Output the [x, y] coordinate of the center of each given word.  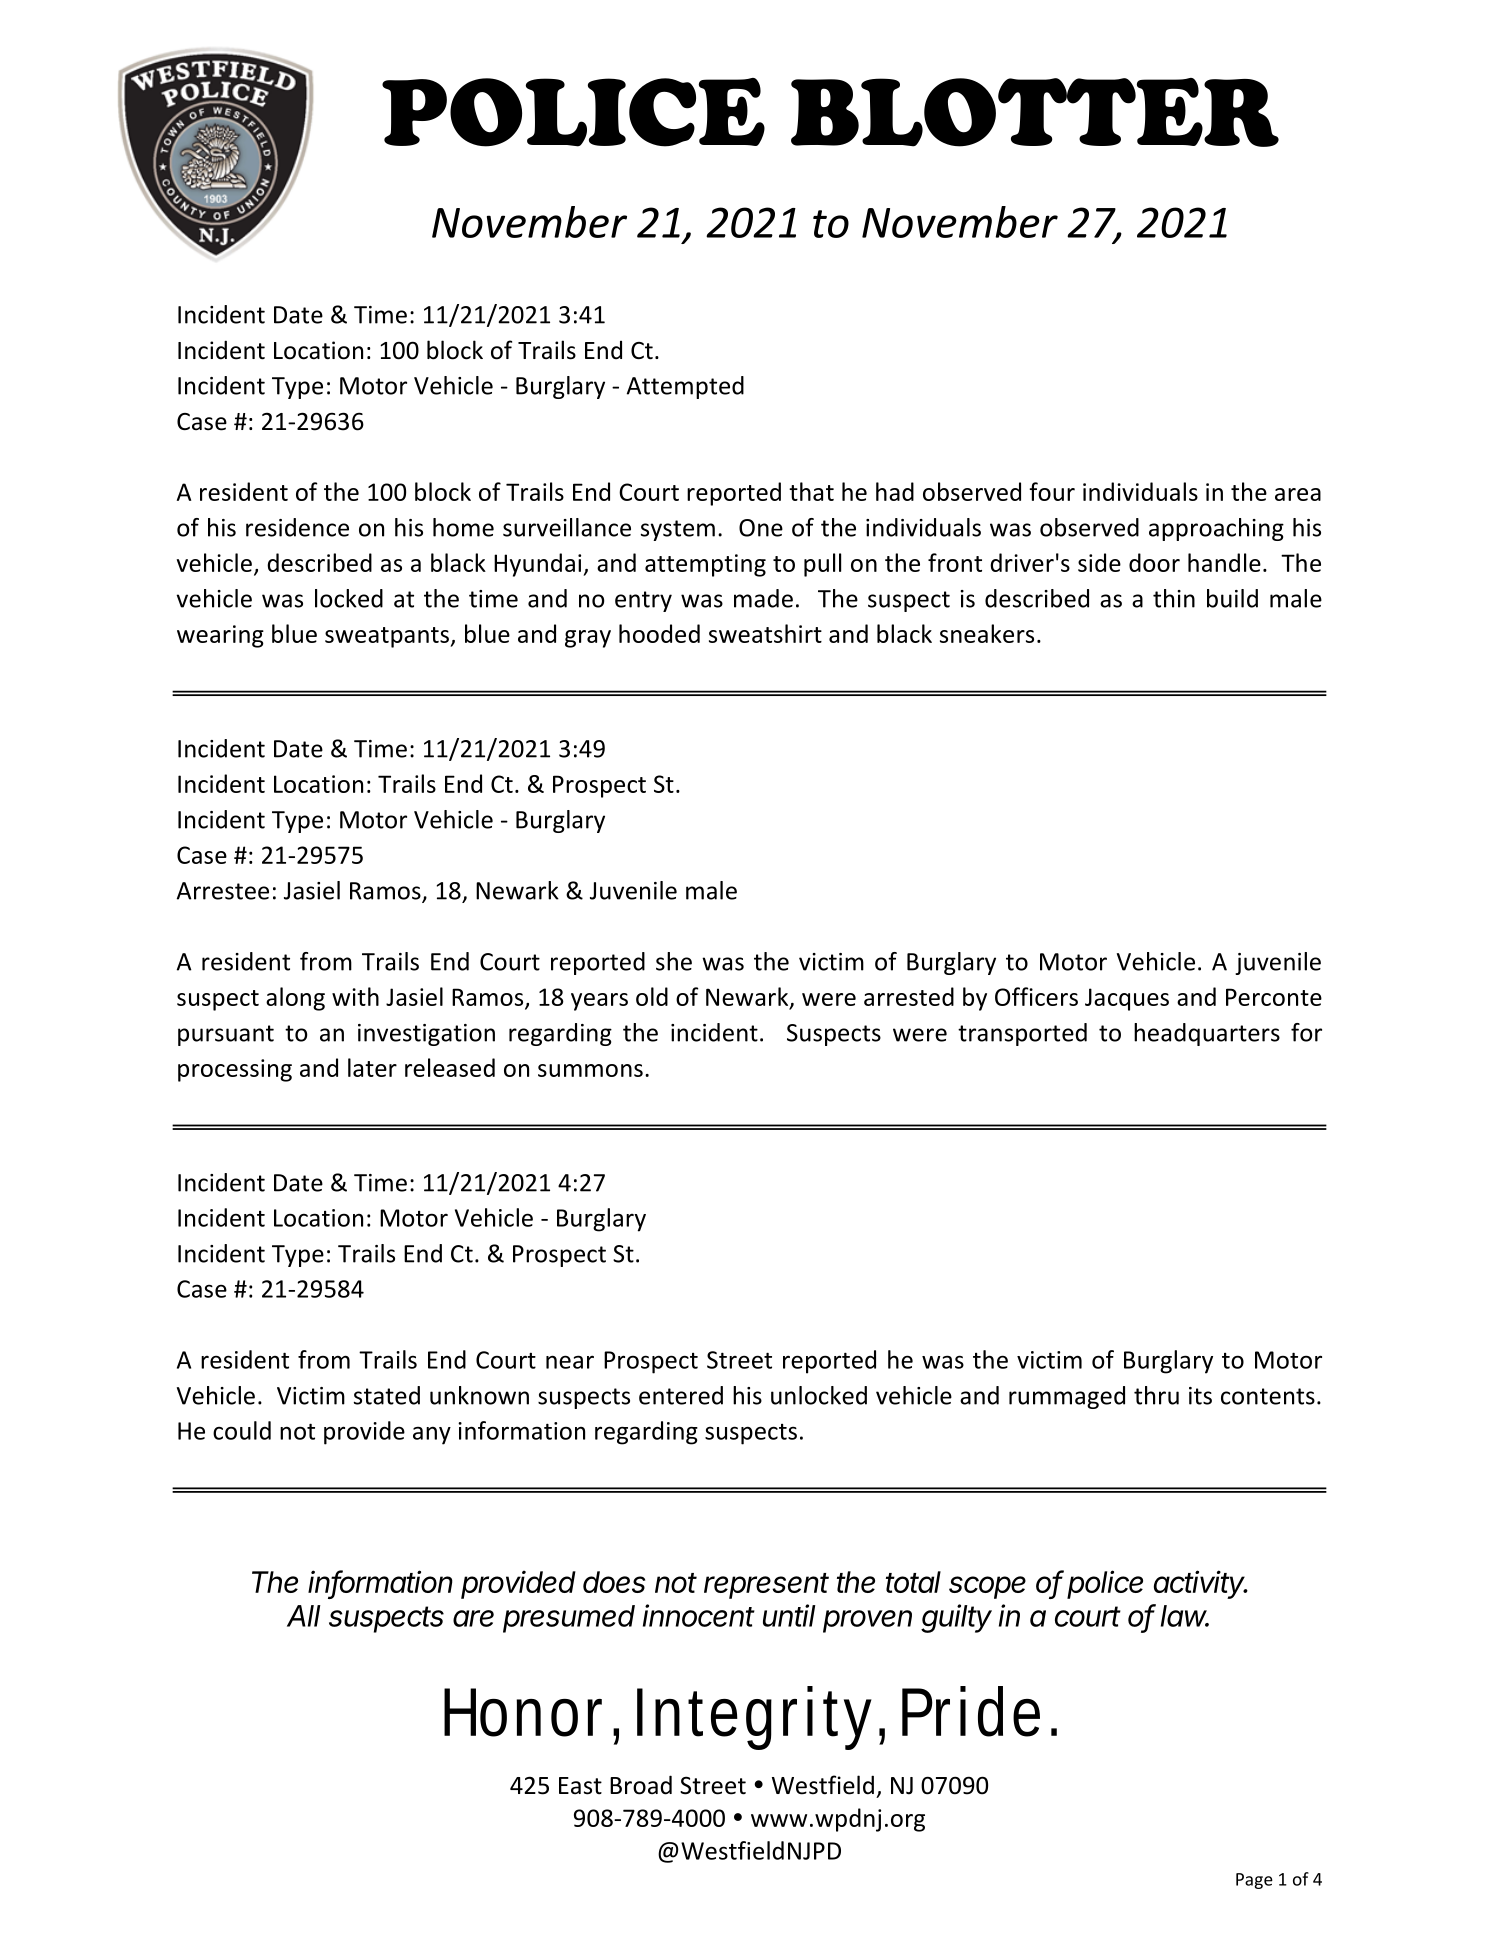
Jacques [1127, 999]
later [372, 1067]
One [761, 528]
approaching [1216, 529]
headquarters [1207, 1034]
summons [590, 1070]
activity [1201, 1584]
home [463, 527]
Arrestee [223, 891]
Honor [529, 1712]
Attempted [685, 387]
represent [766, 1586]
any [432, 1435]
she [674, 961]
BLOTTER [1035, 112]
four [1052, 491]
